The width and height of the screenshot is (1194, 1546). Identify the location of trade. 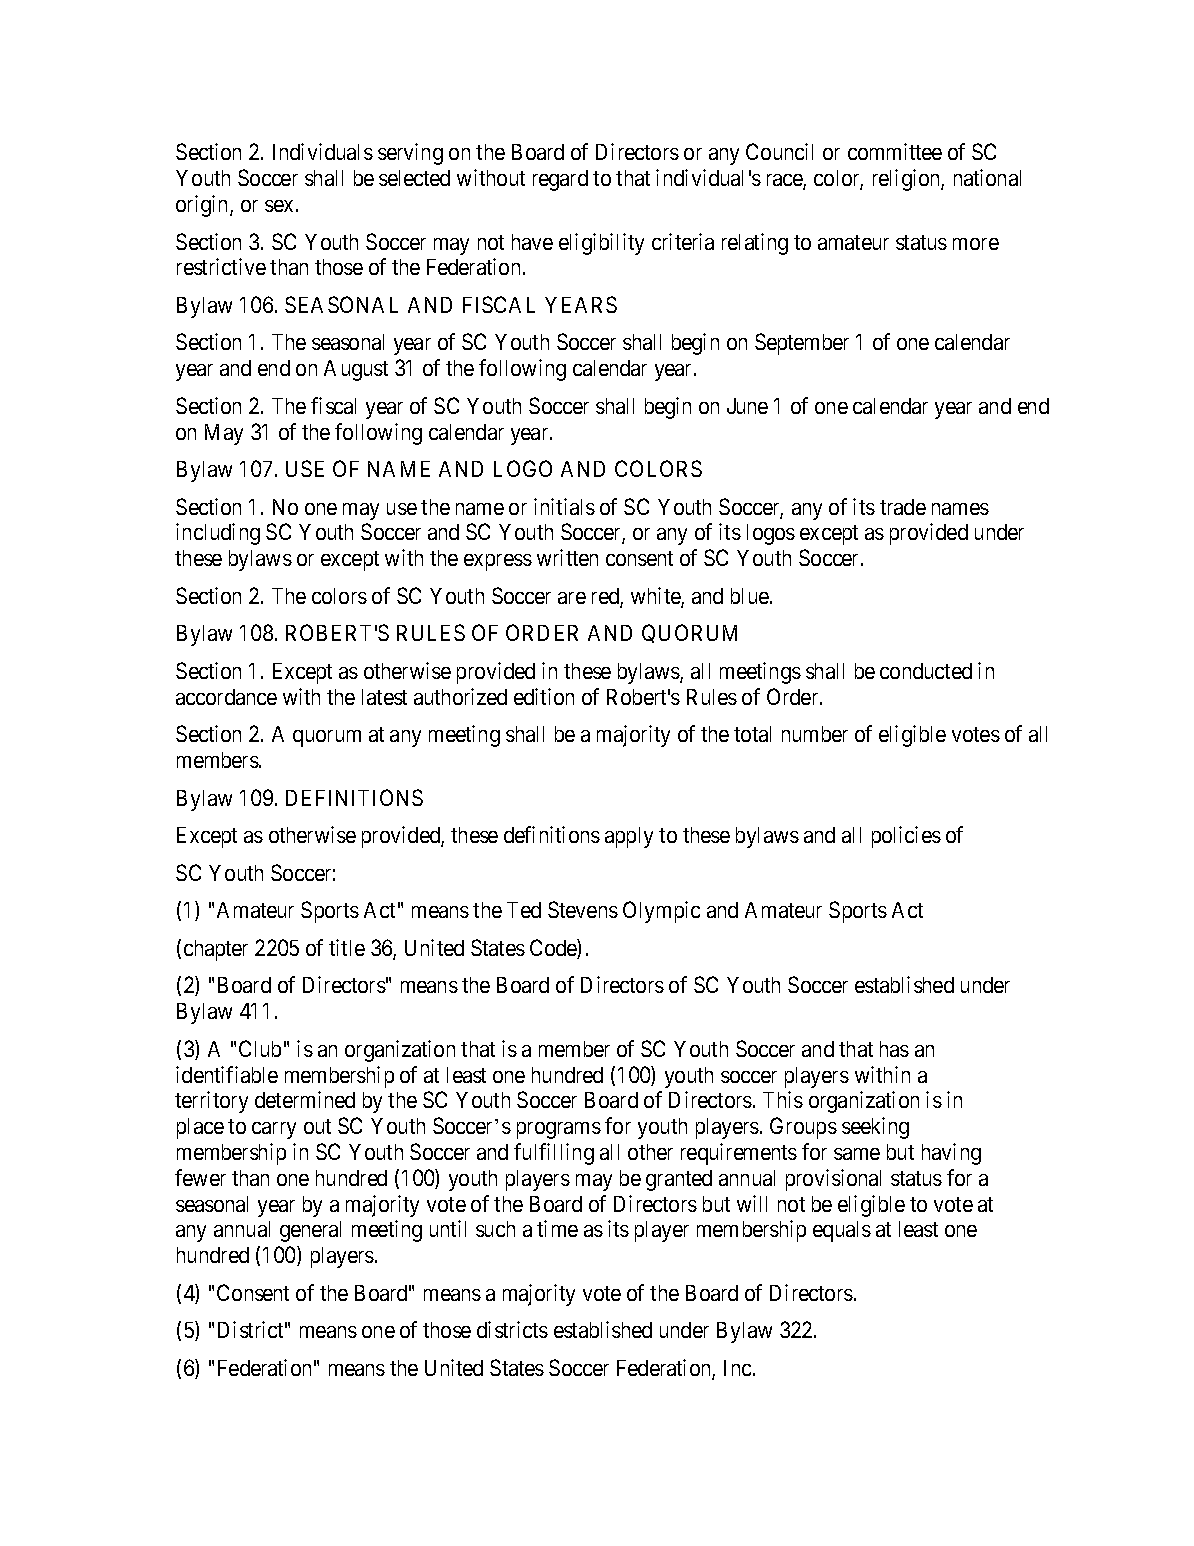
(903, 507).
